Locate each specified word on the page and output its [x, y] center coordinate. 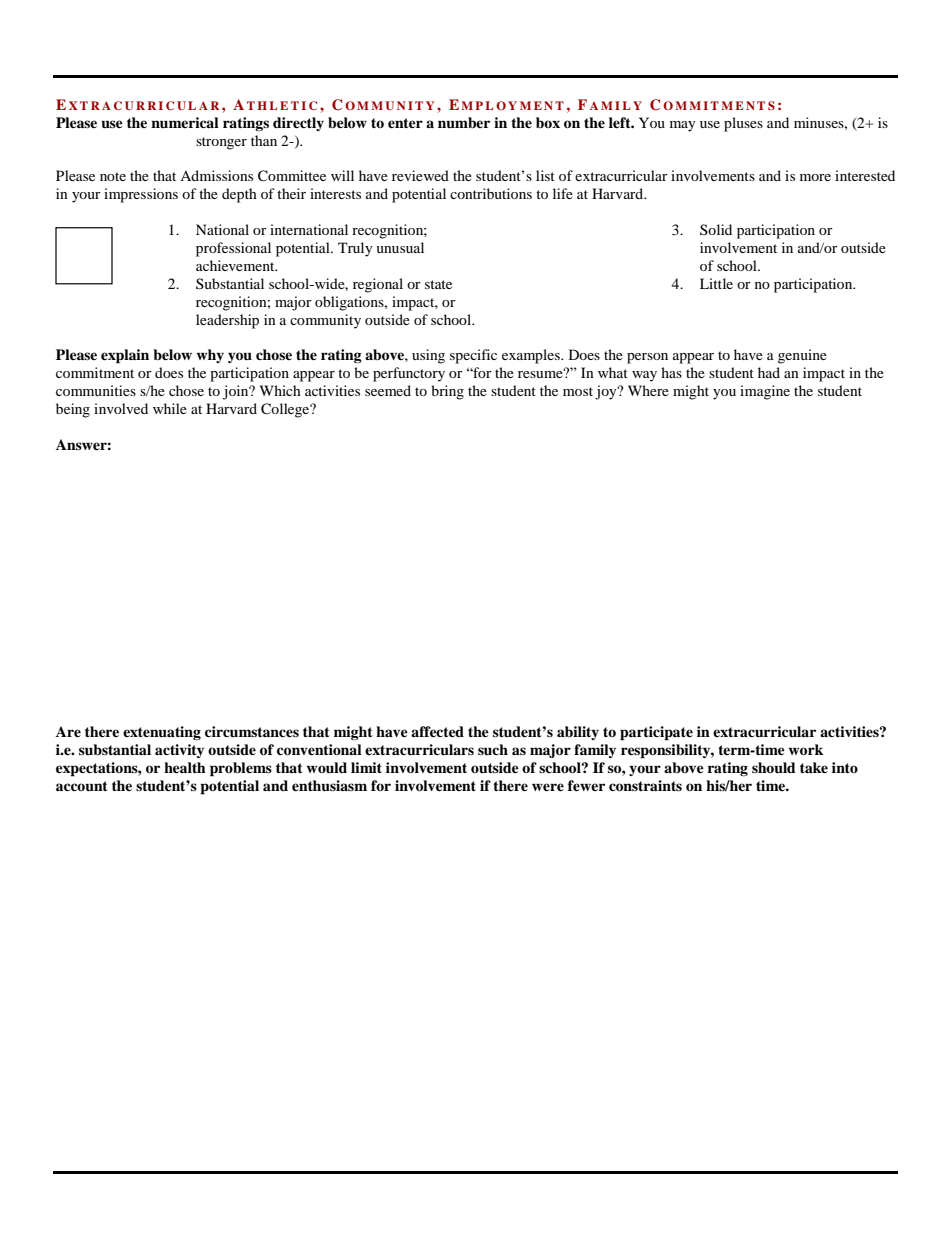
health [185, 767]
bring [447, 392]
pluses [743, 124]
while [170, 408]
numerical [185, 122]
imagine [765, 392]
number [464, 123]
